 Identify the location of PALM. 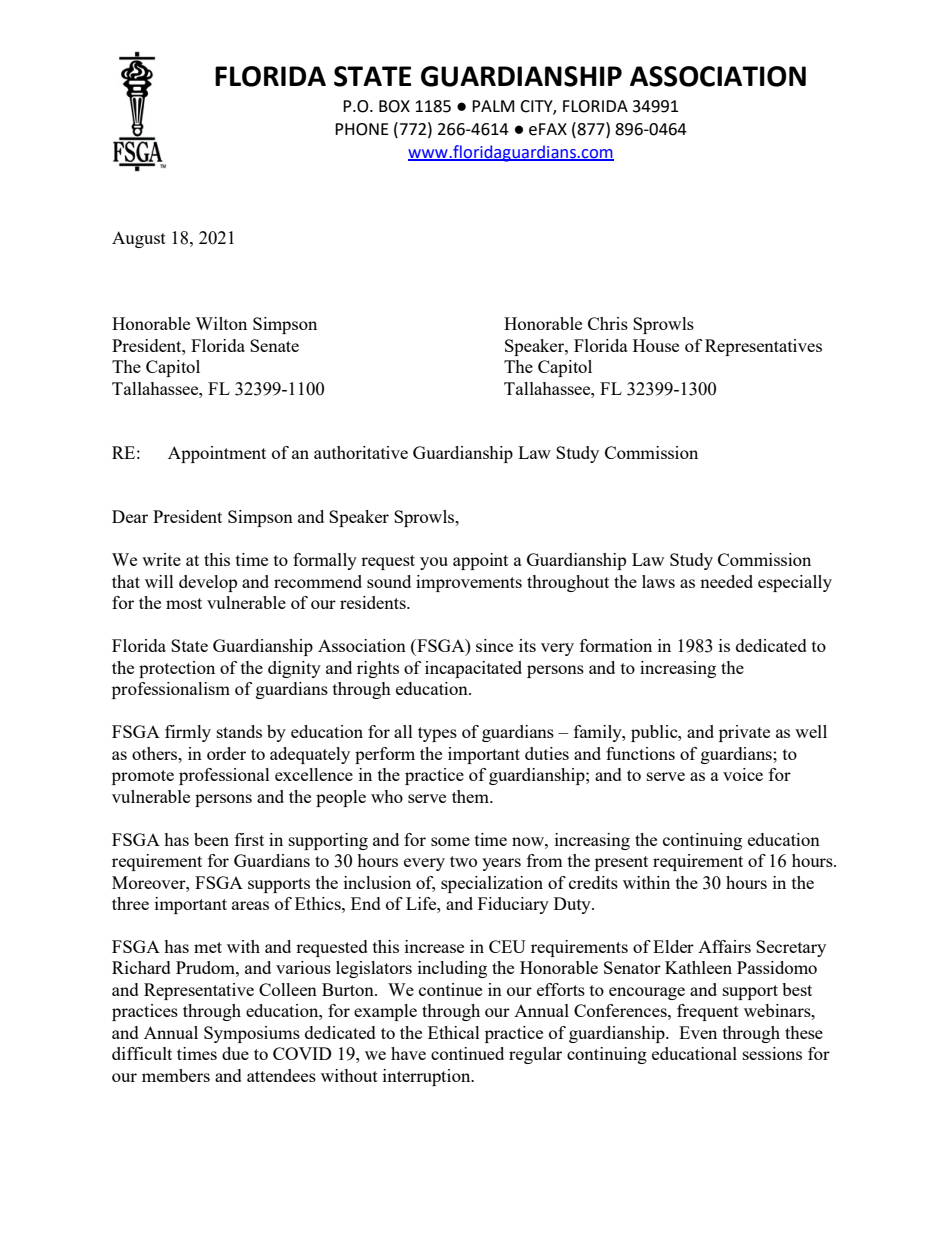
(493, 106).
